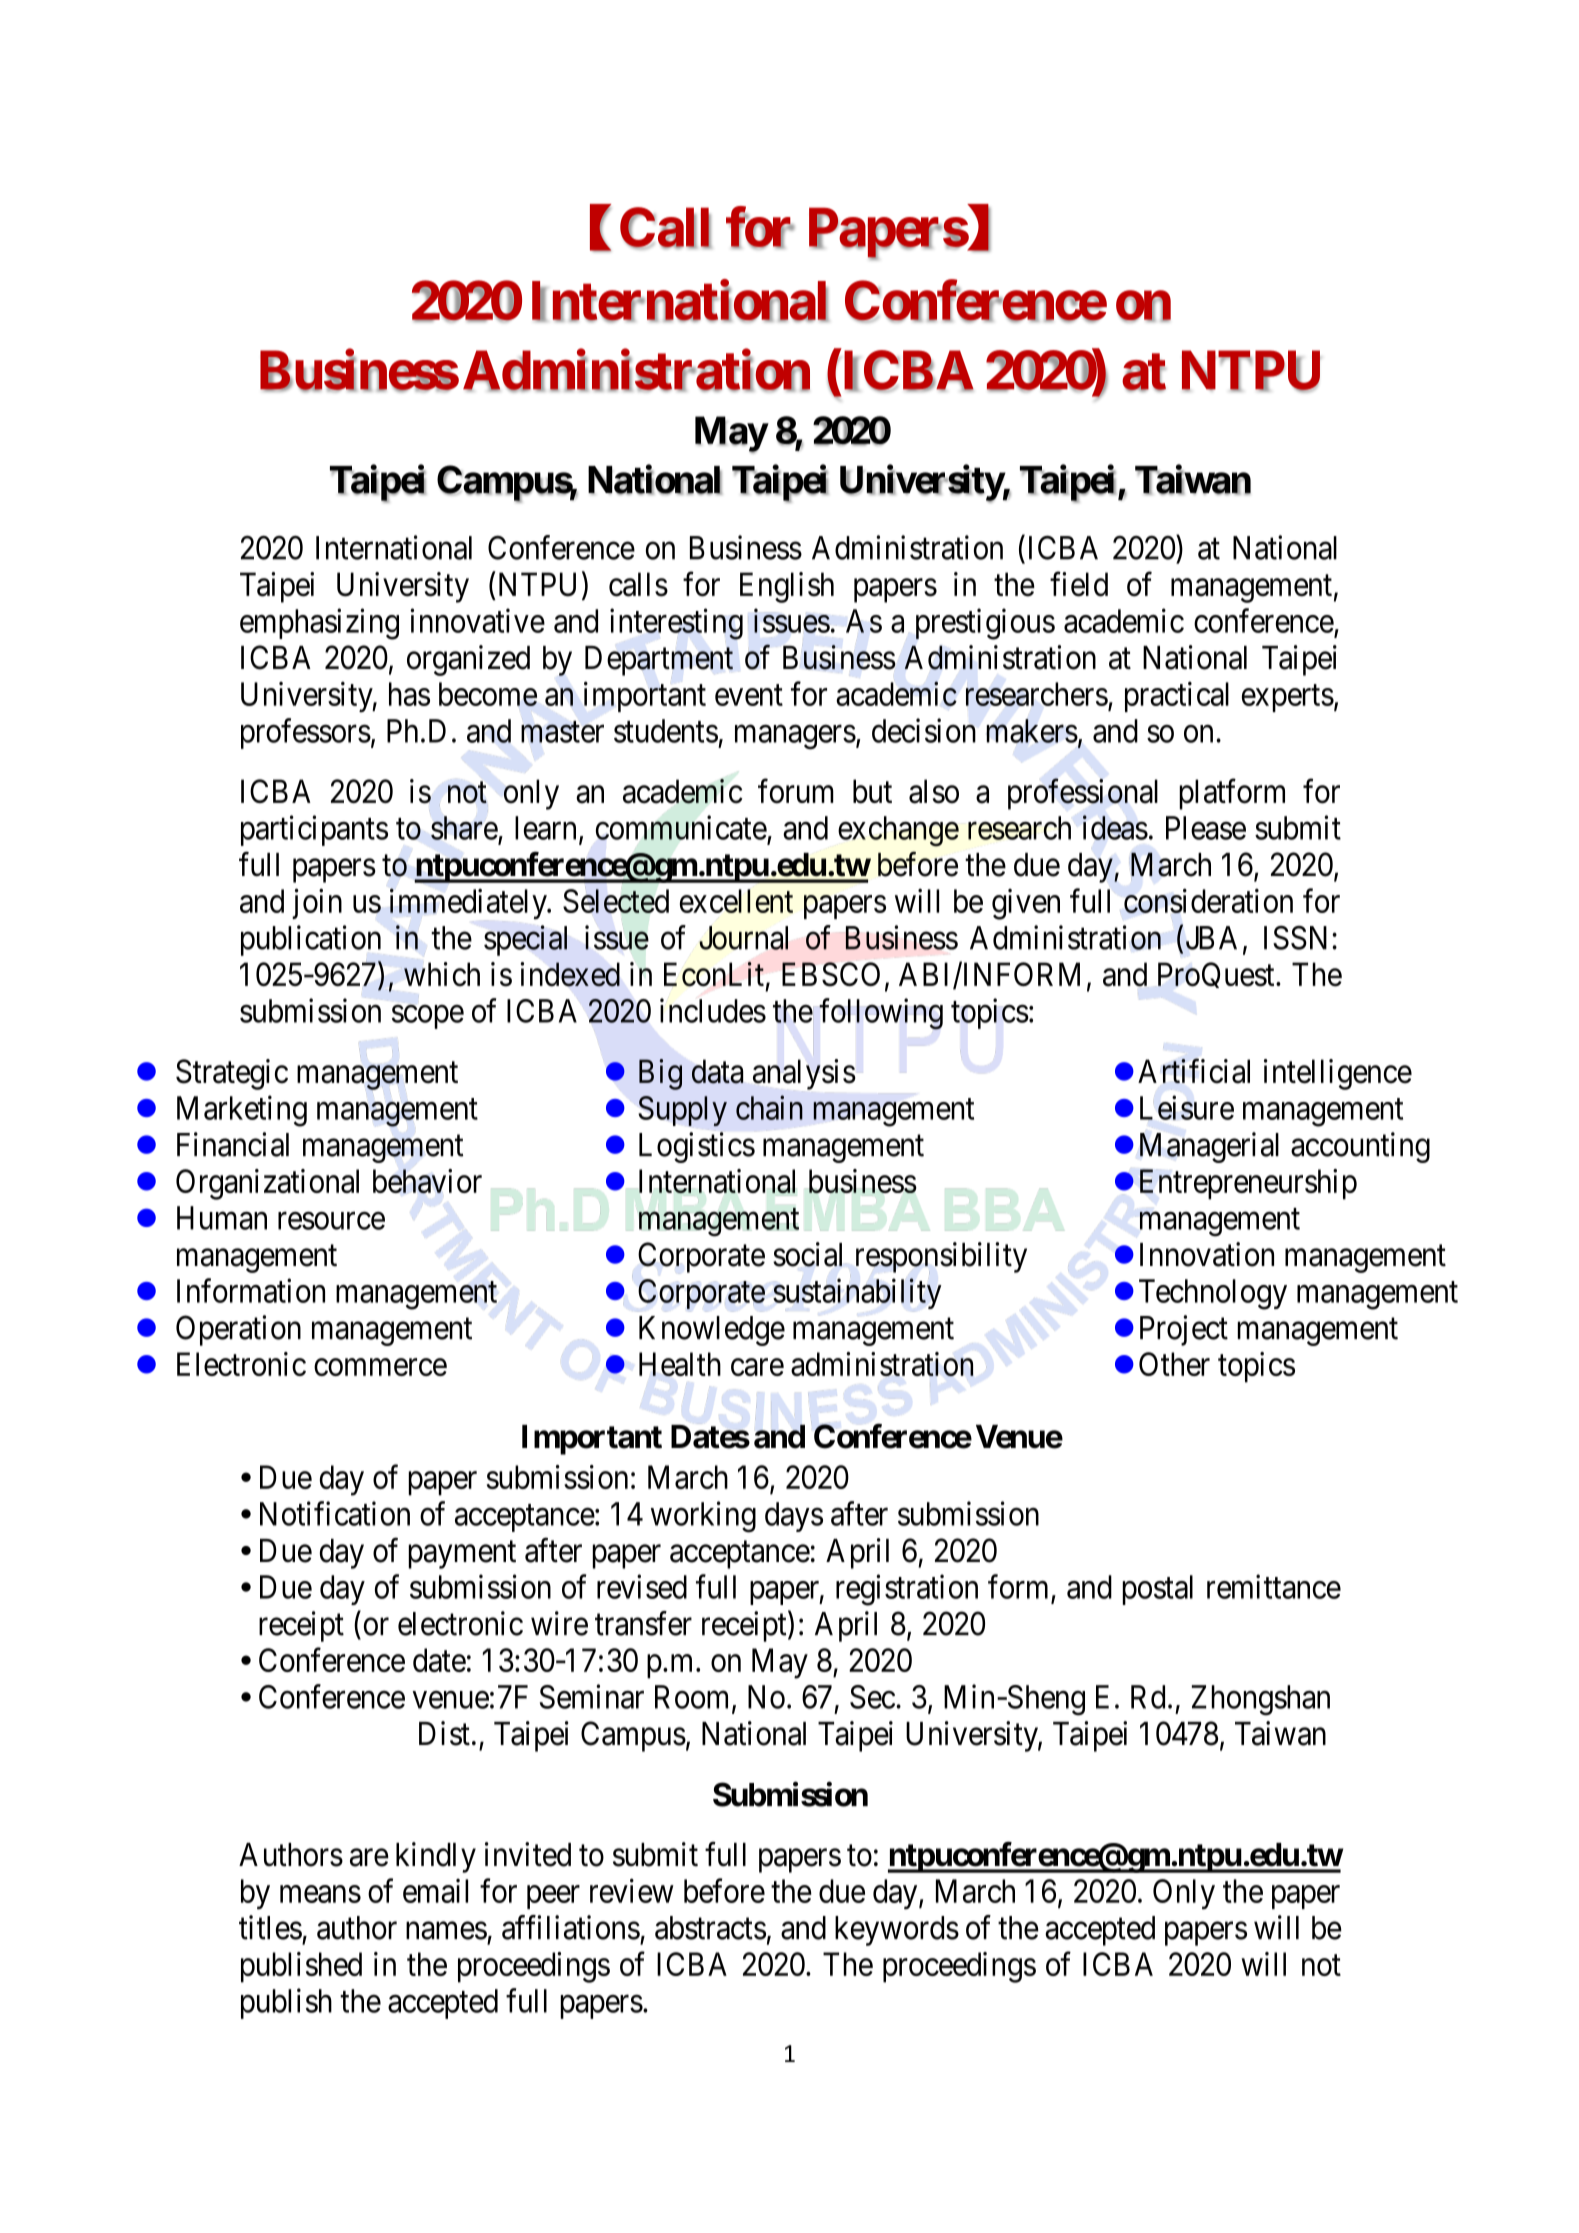 The image size is (1579, 2233). I want to click on practical, so click(1177, 696).
